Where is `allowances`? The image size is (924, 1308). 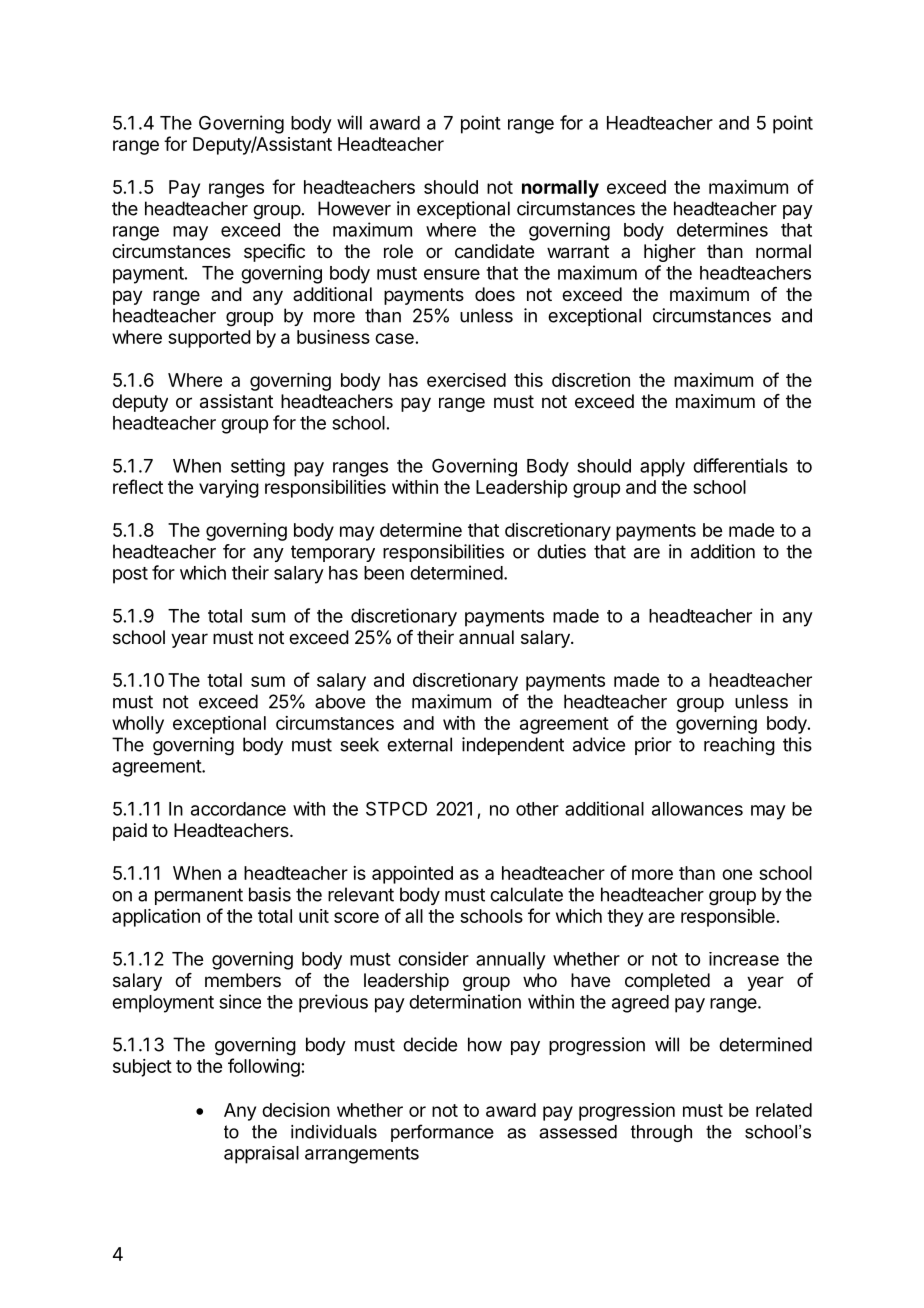
allowances is located at coordinates (697, 809).
